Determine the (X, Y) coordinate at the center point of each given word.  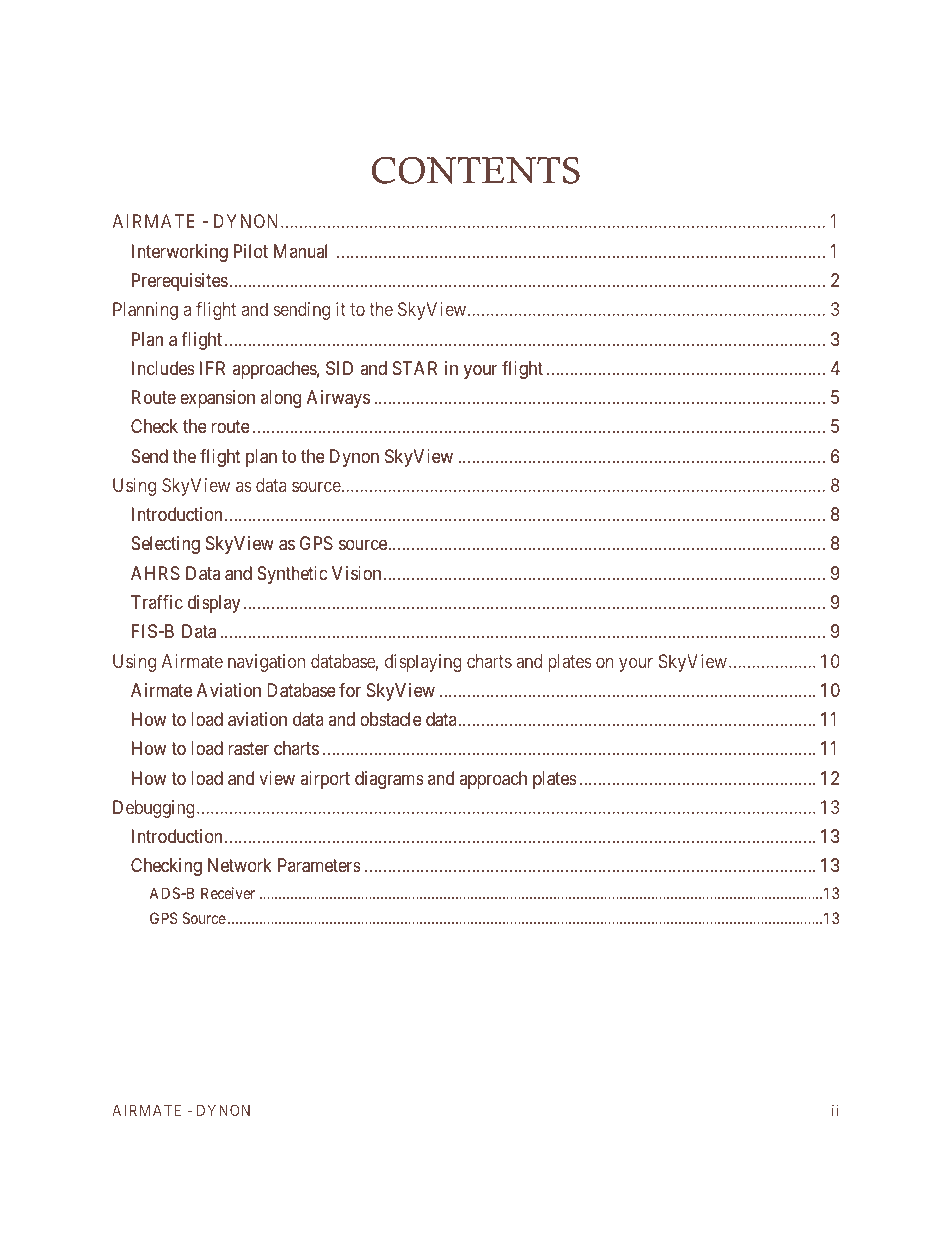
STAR (415, 368)
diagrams (389, 780)
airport (325, 780)
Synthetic (292, 575)
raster (248, 749)
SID (339, 368)
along (281, 399)
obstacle (391, 719)
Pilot (251, 251)
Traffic (157, 602)
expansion (217, 399)
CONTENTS (476, 170)
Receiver (228, 893)
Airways (338, 399)
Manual (300, 251)
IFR (212, 368)
